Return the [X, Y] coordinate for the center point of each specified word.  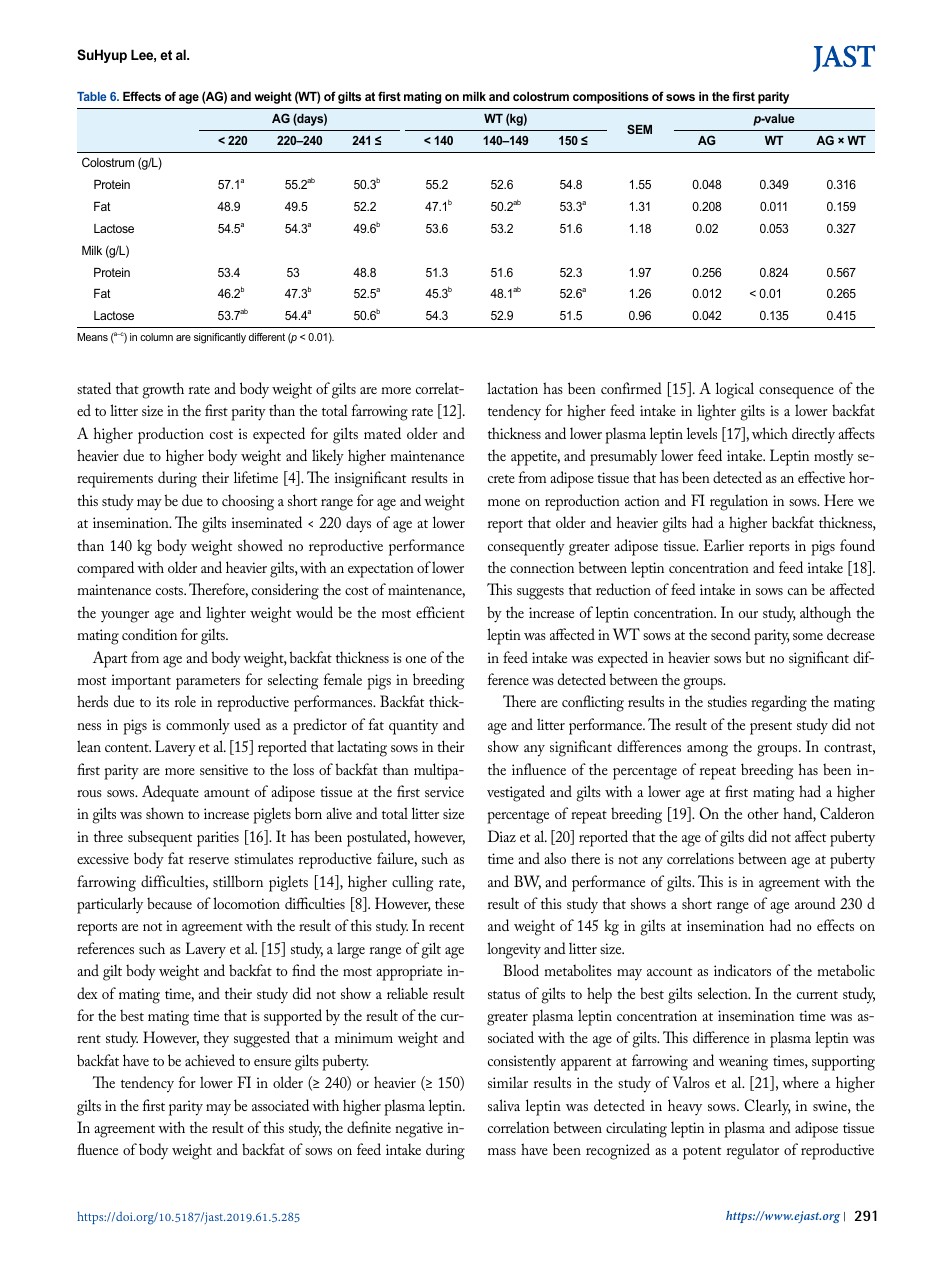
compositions [611, 98]
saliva [504, 1105]
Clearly [767, 1107]
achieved [210, 1060]
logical [735, 390]
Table [91, 96]
